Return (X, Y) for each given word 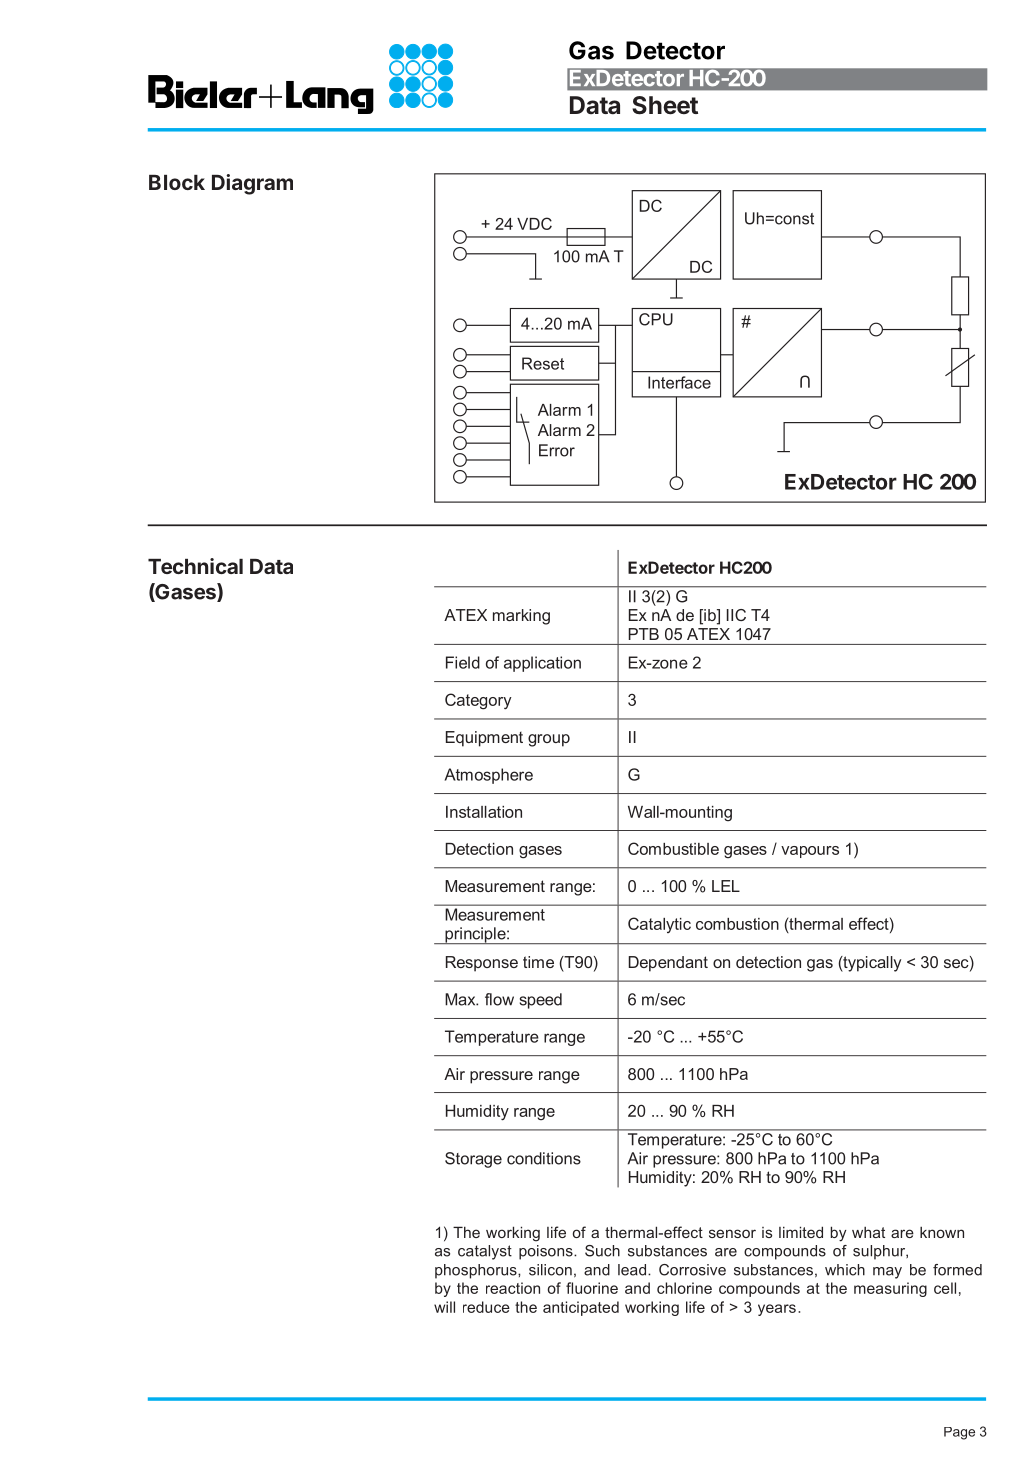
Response (482, 964)
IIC (736, 615)
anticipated (581, 1308)
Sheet (665, 105)
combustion (737, 924)
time (538, 962)
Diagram (252, 184)
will (444, 1307)
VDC (534, 223)
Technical (195, 566)
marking (521, 617)
